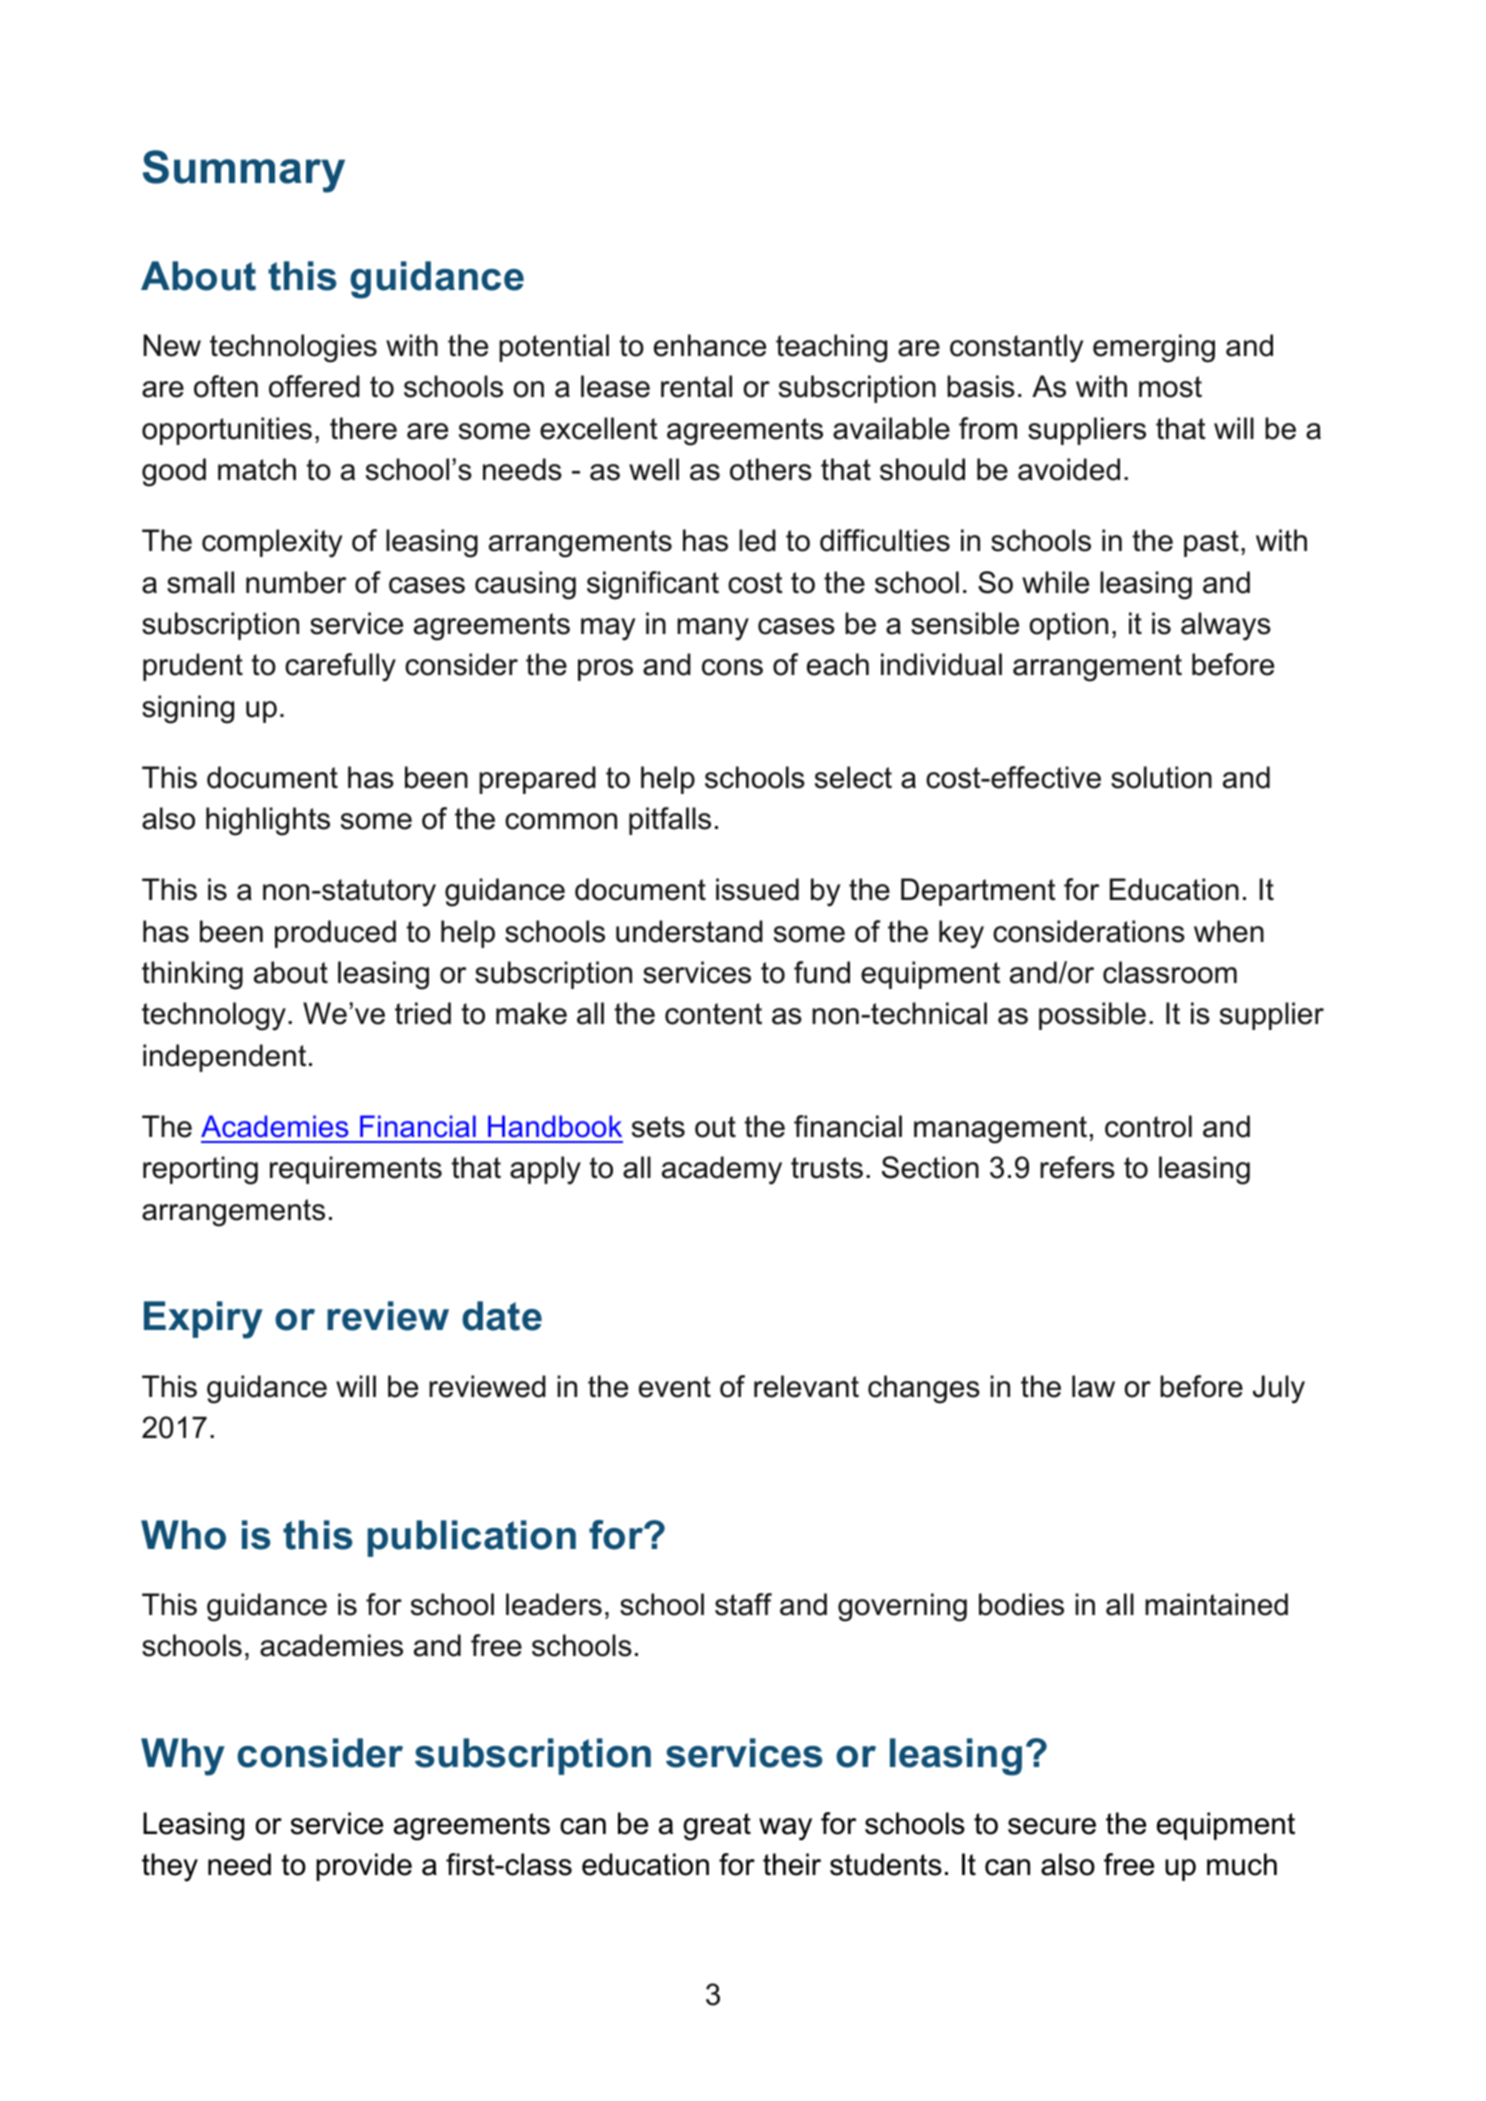 The width and height of the document is (1486, 2101). Describe the element at coordinates (244, 171) in the document. I see `Summary` at that location.
